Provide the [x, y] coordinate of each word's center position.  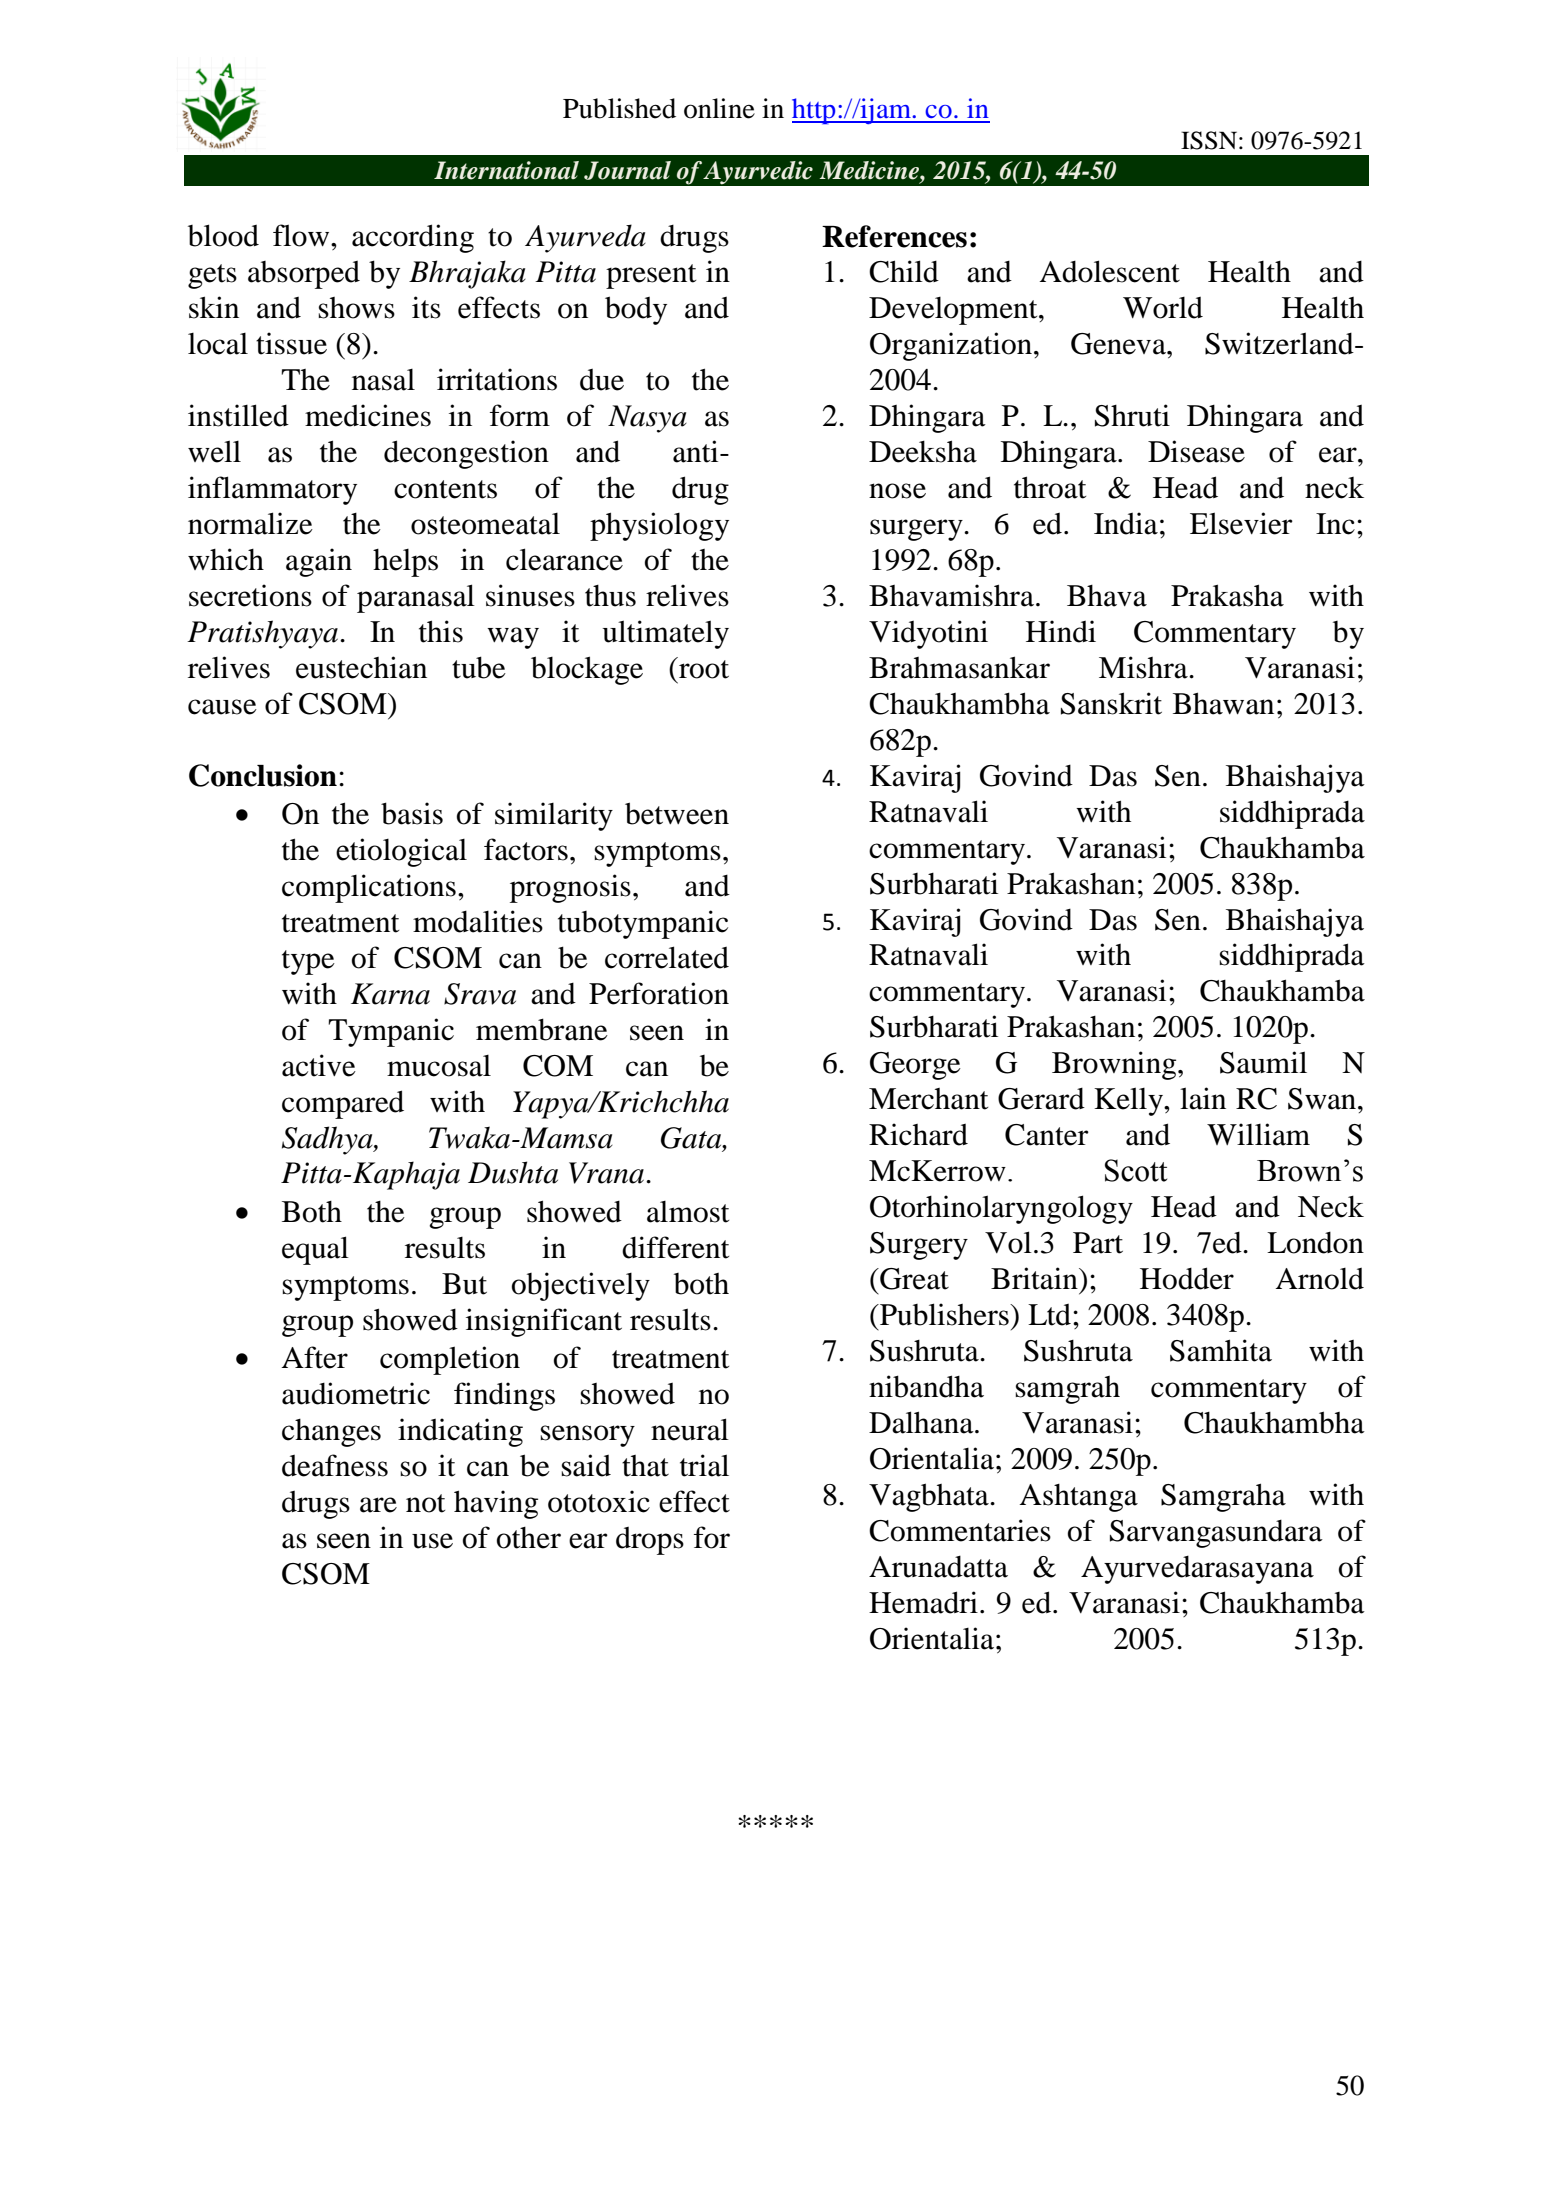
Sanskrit [1111, 703]
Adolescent [1109, 271]
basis [412, 813]
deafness [335, 1465]
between [677, 813]
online [719, 108]
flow [302, 235]
